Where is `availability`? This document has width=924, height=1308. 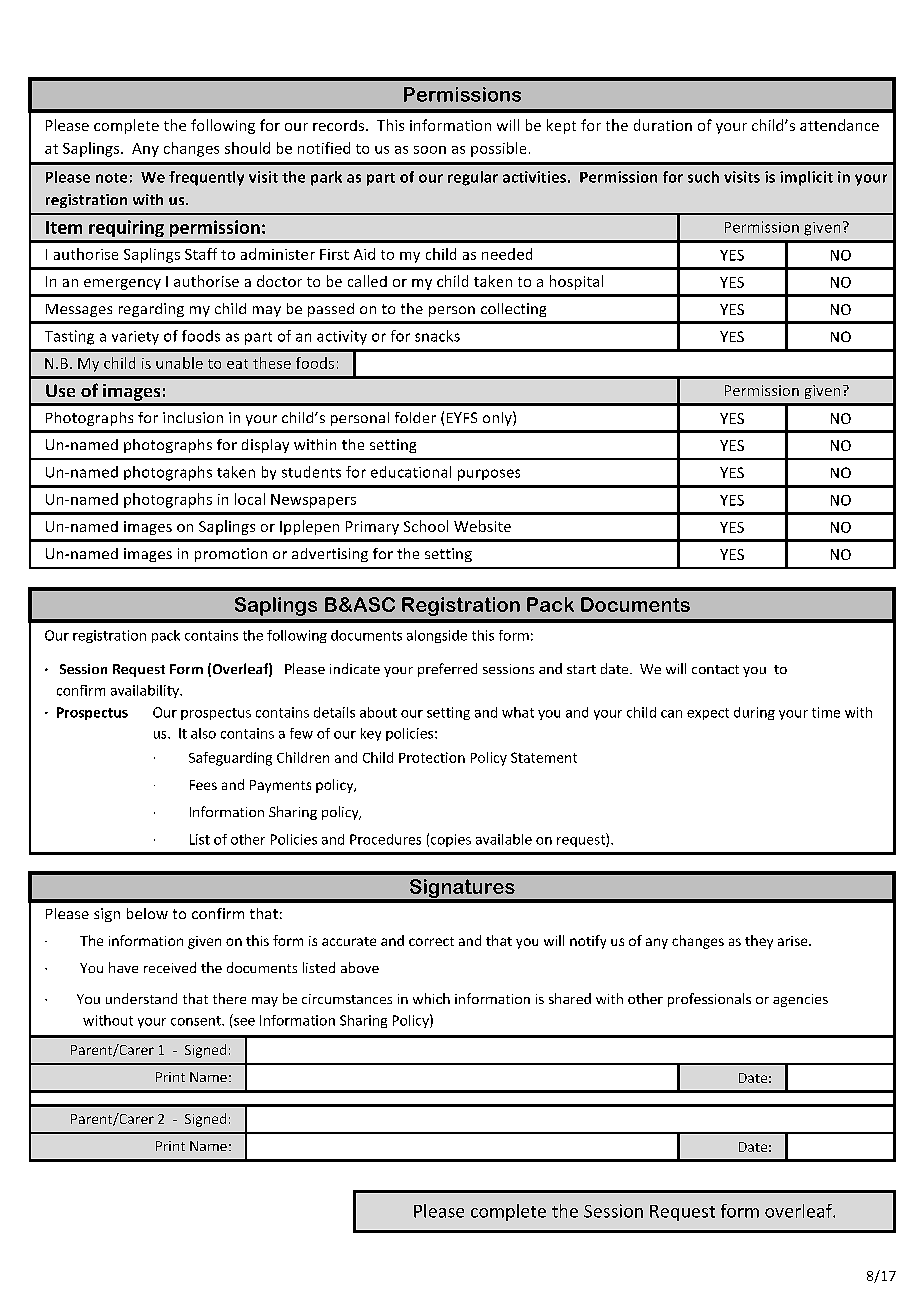
availability is located at coordinates (146, 691).
